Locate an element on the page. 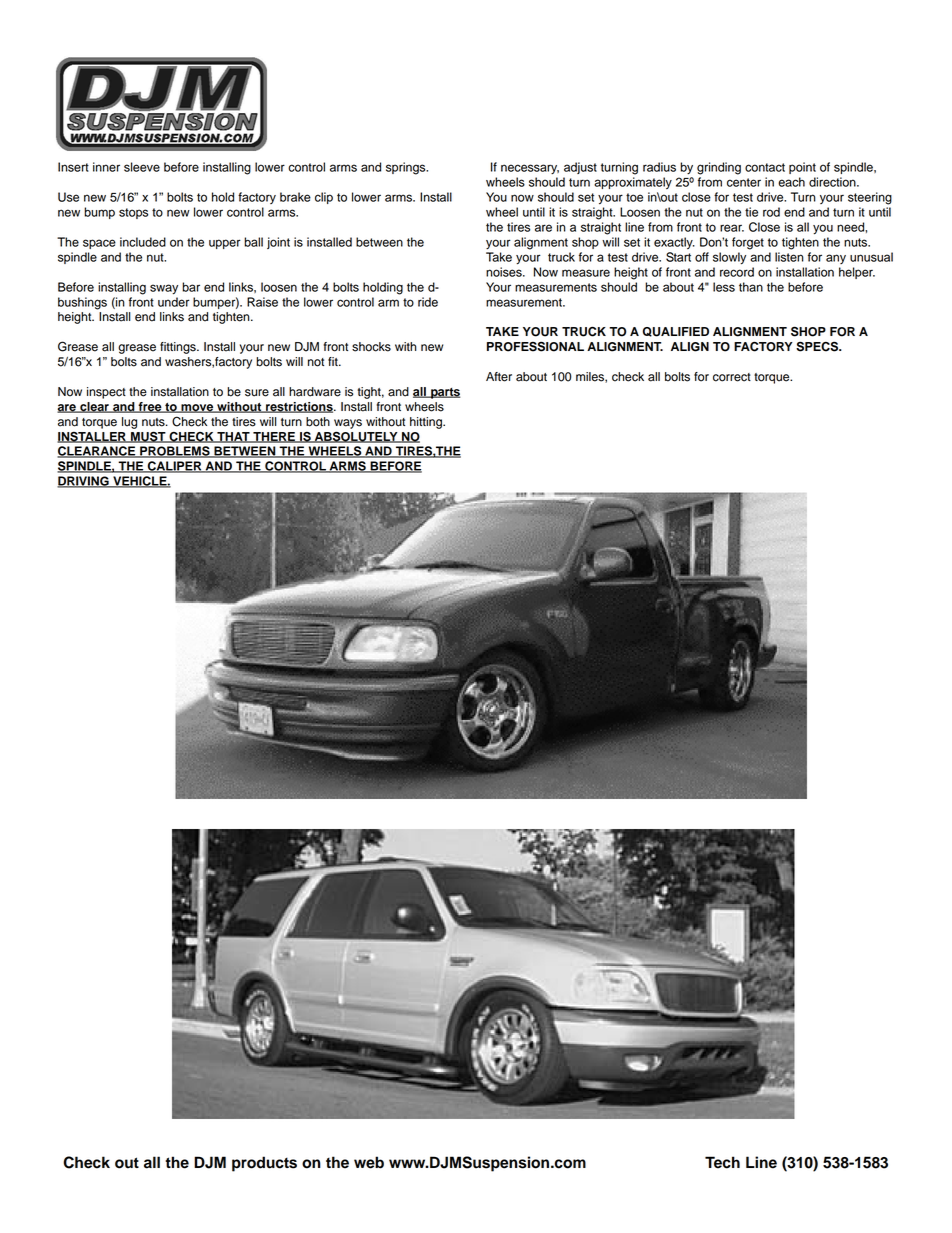 This document has width=952, height=1233. ABSOLUTELY is located at coordinates (356, 437).
